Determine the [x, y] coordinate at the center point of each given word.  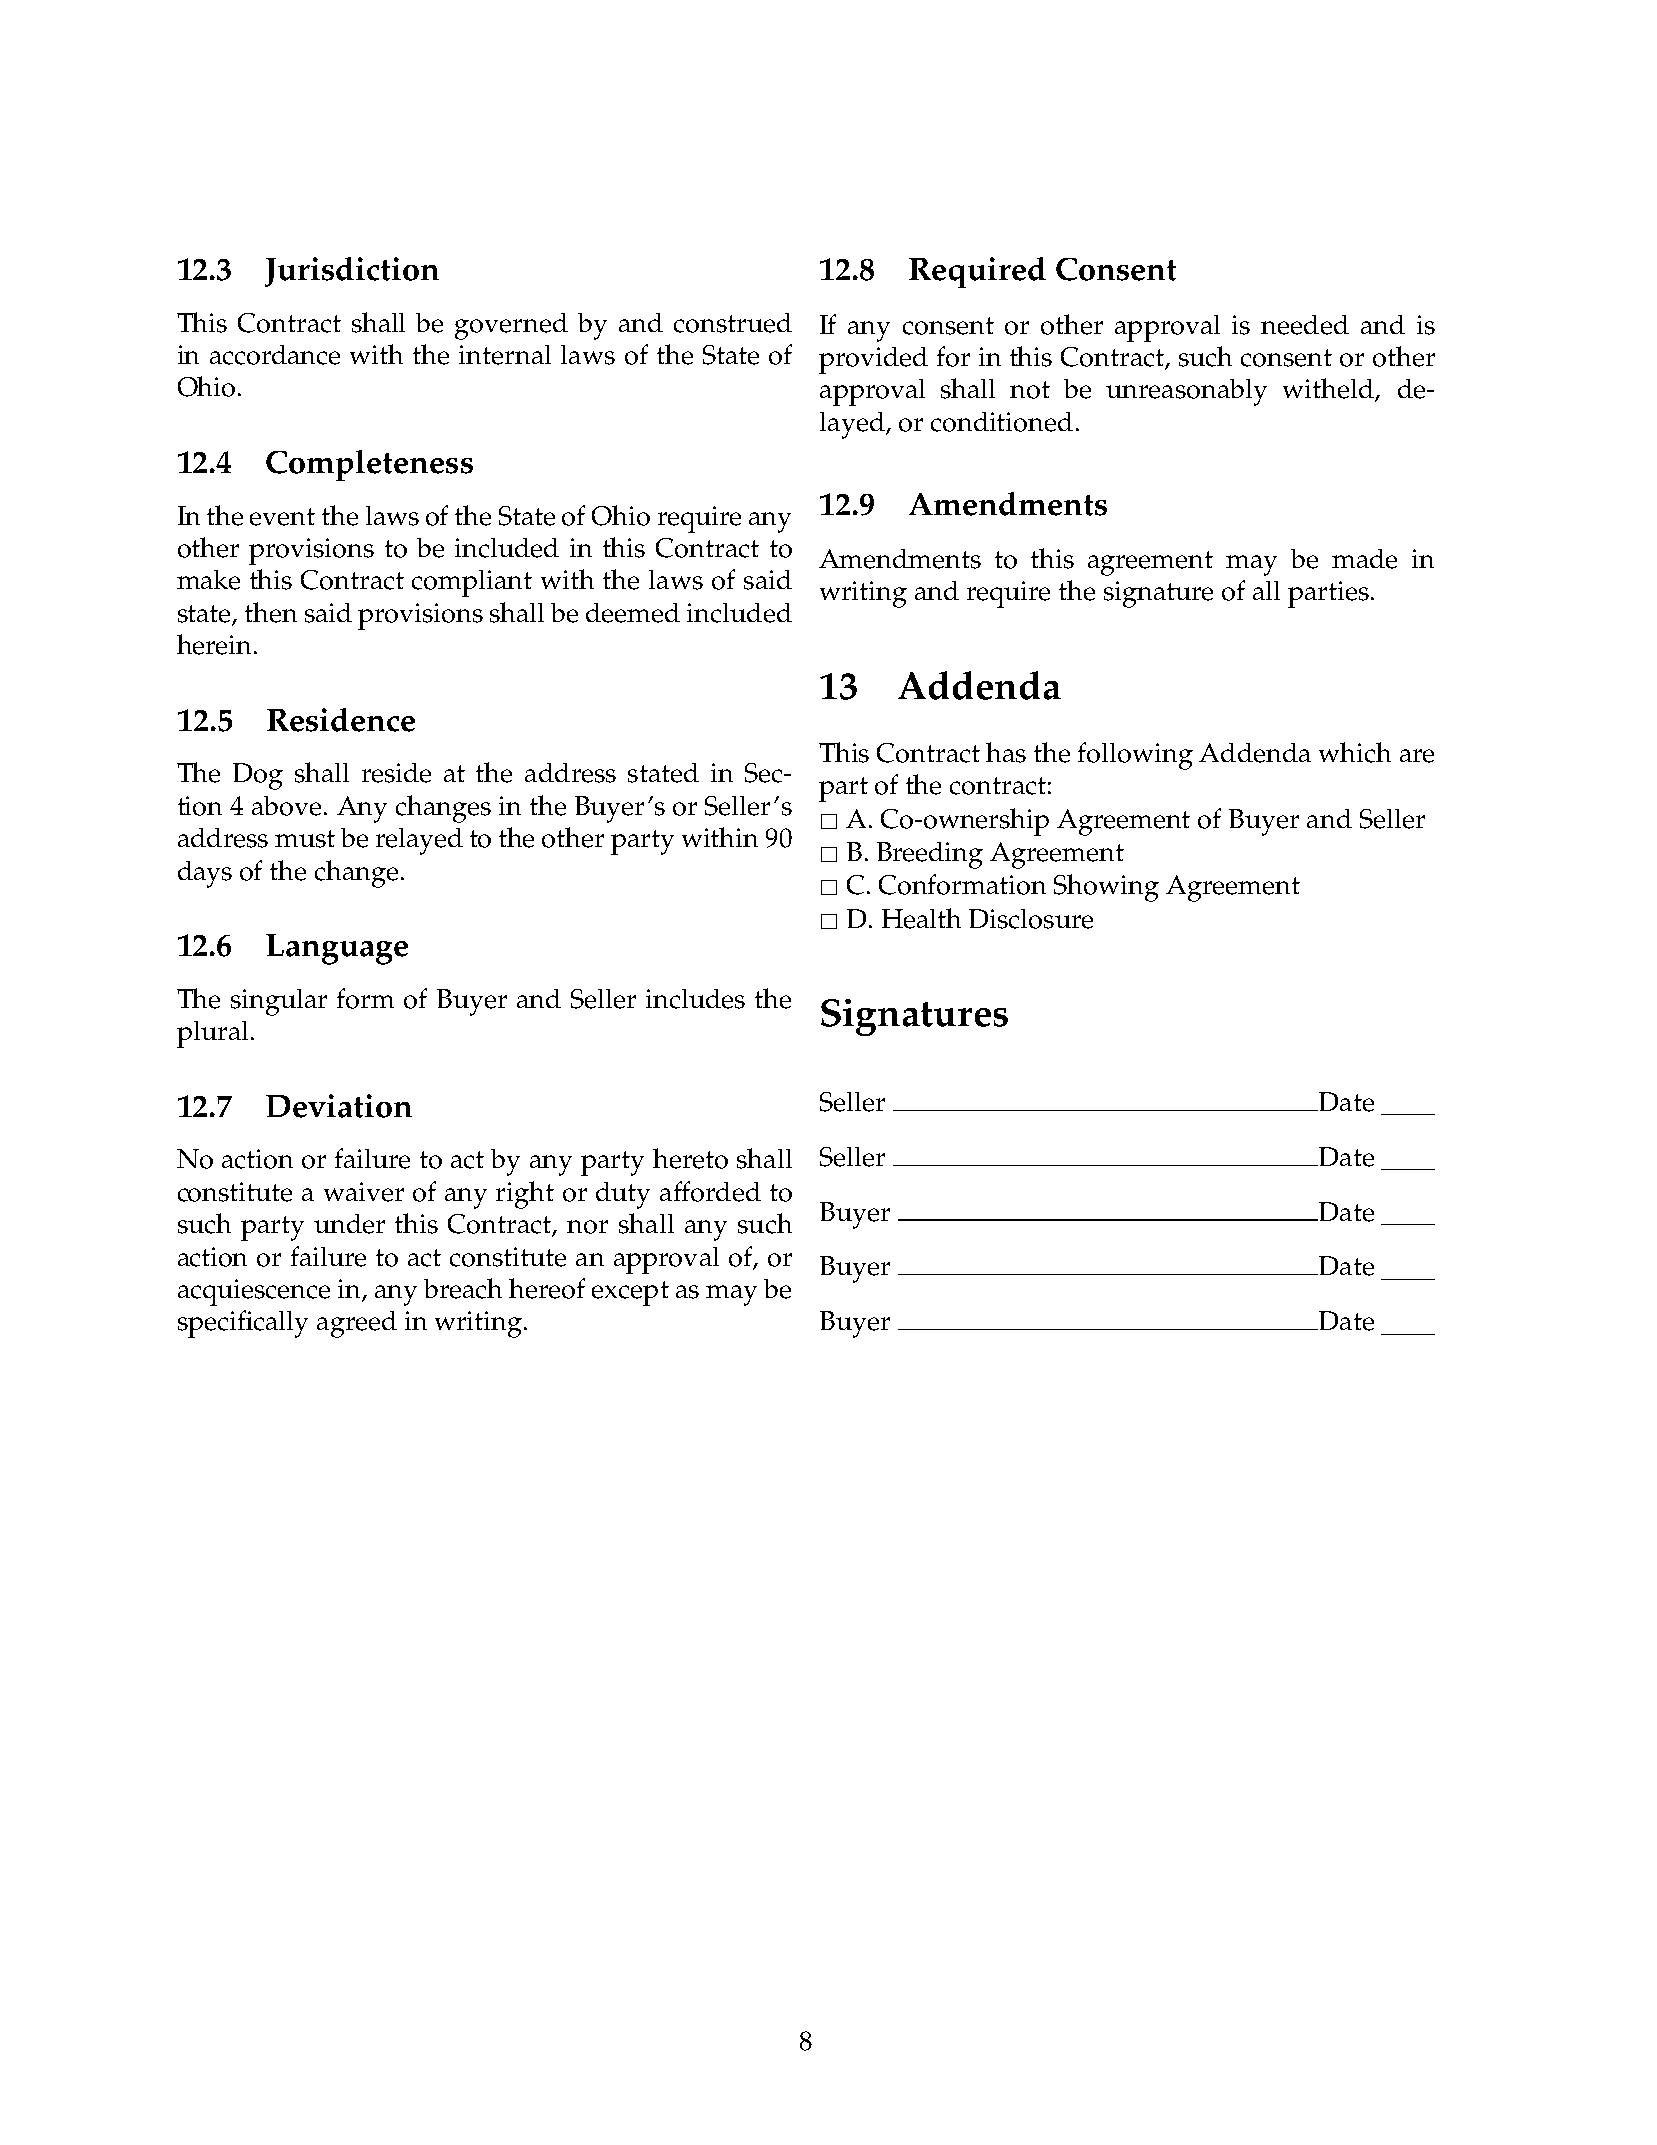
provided [873, 360]
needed [1305, 325]
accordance [275, 355]
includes [695, 999]
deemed [633, 613]
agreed [357, 1324]
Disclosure [1031, 919]
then [271, 612]
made [1364, 559]
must [305, 839]
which [1355, 752]
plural [212, 1034]
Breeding [930, 855]
